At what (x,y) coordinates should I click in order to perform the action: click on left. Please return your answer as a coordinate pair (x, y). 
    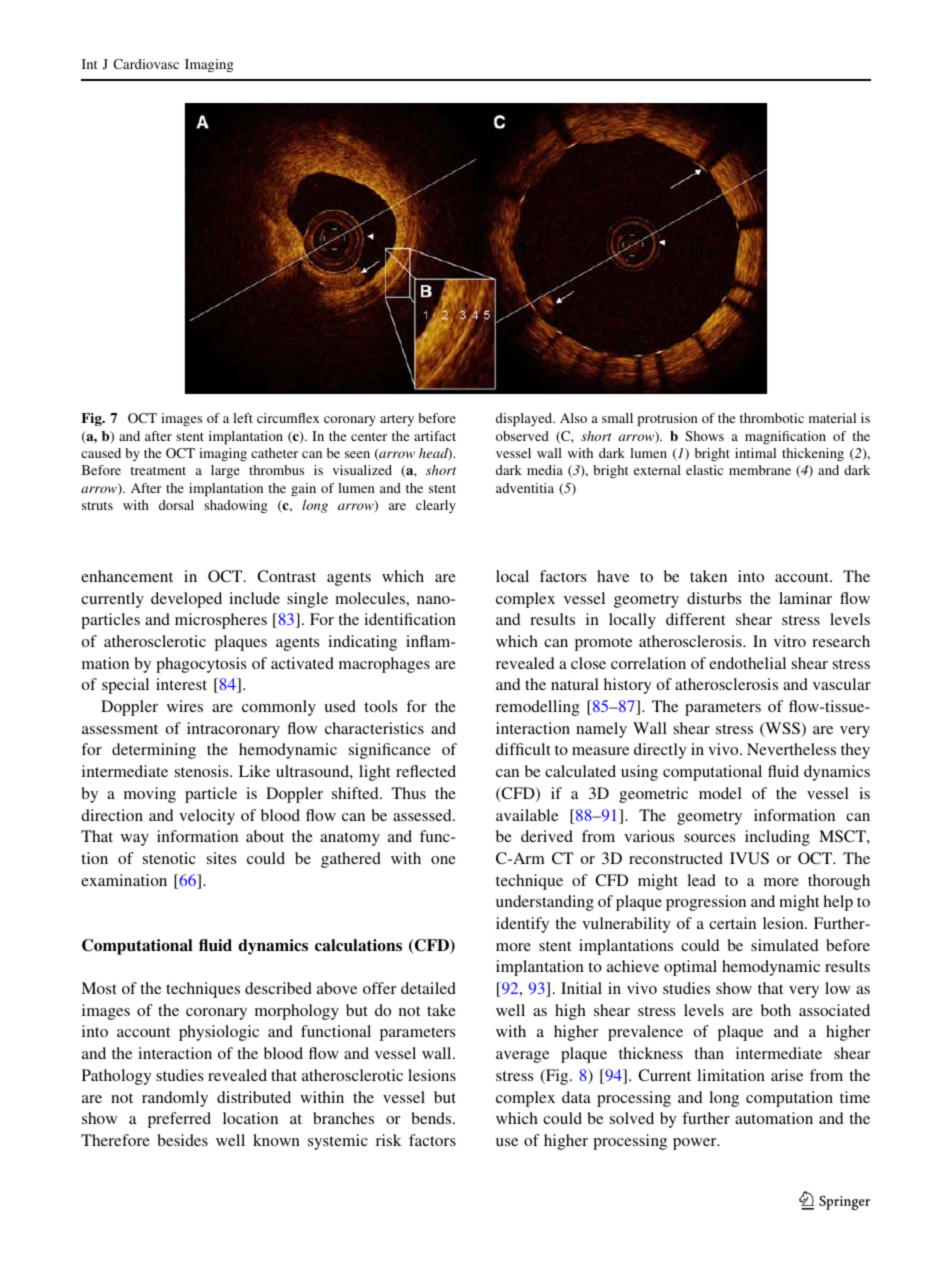
    Looking at the image, I should click on (243, 418).
